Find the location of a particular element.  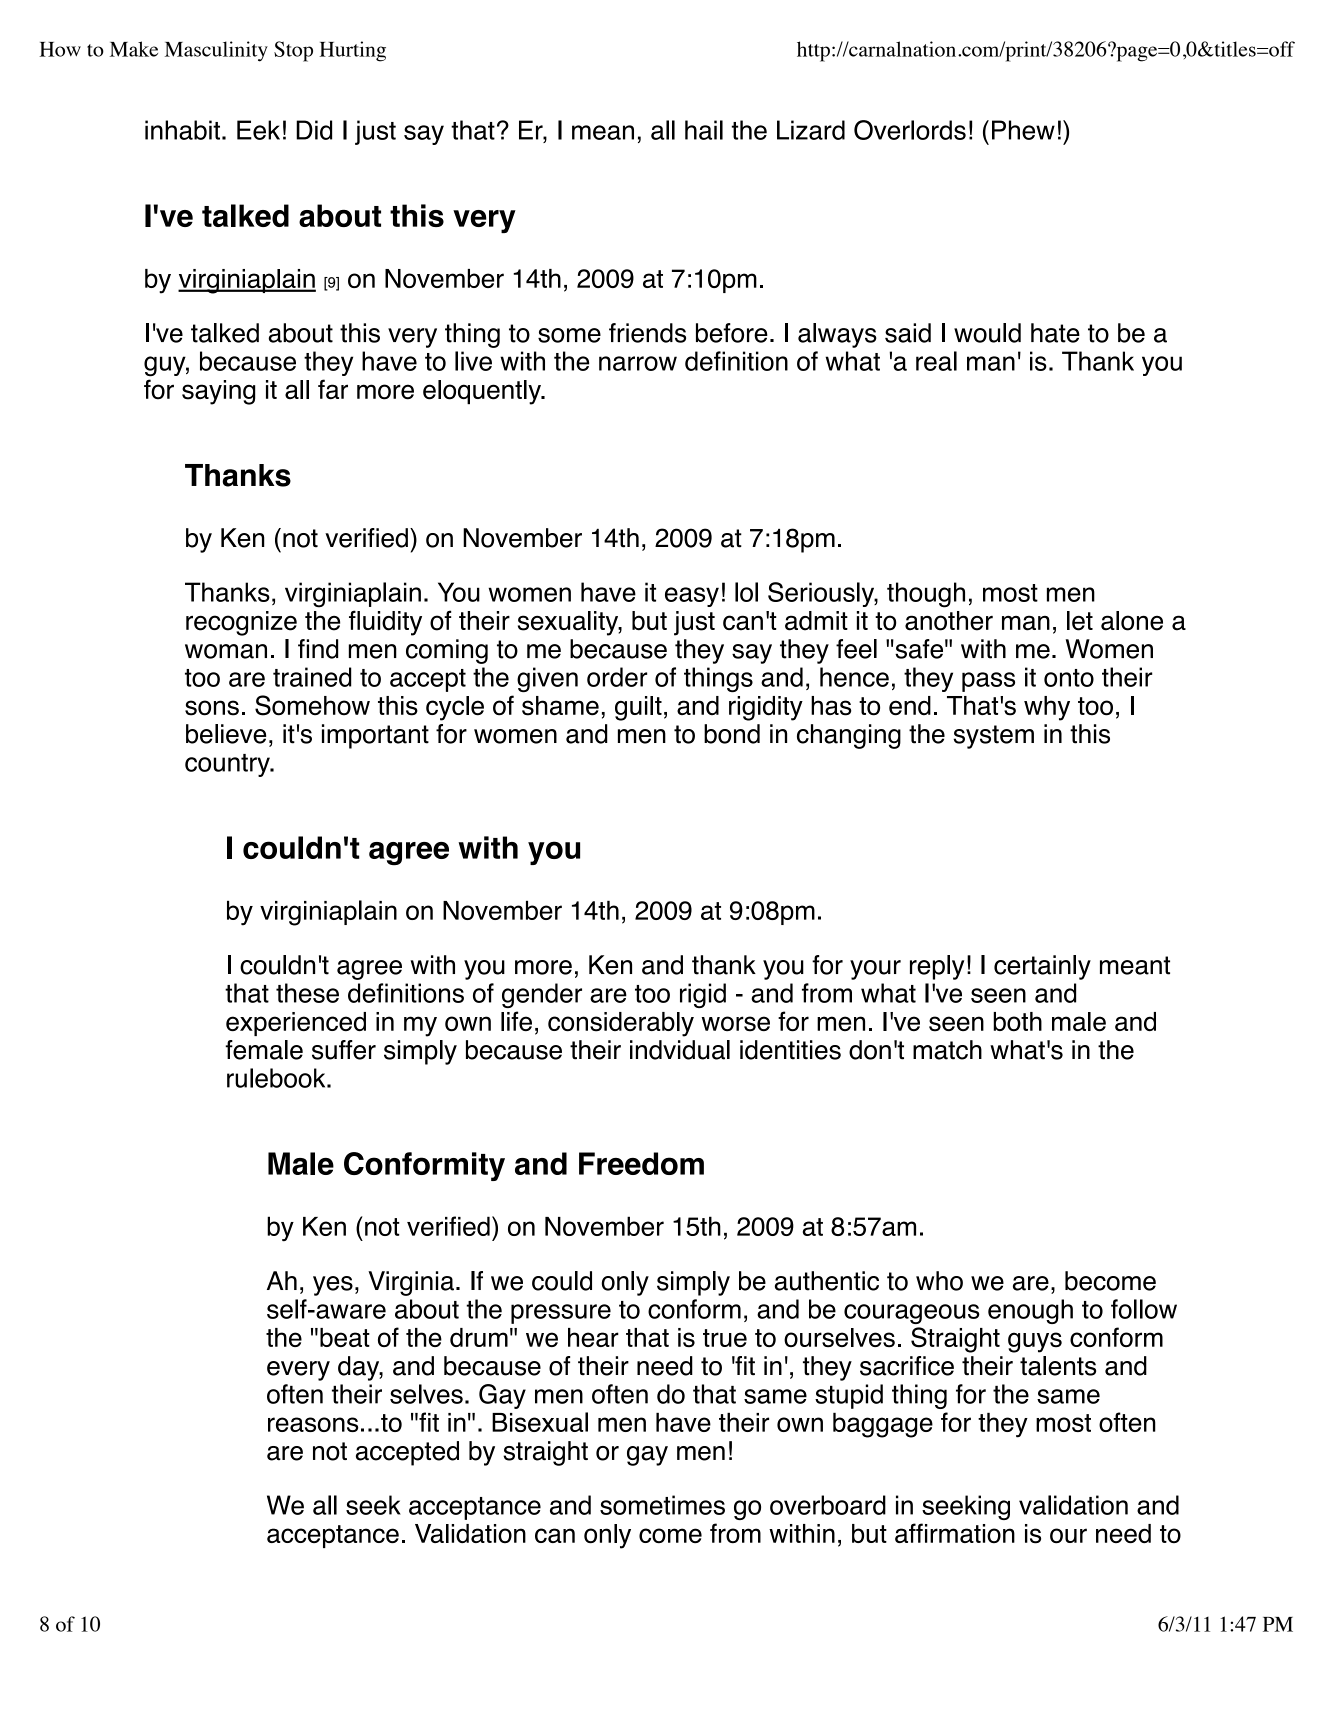

considerably is located at coordinates (621, 1024).
